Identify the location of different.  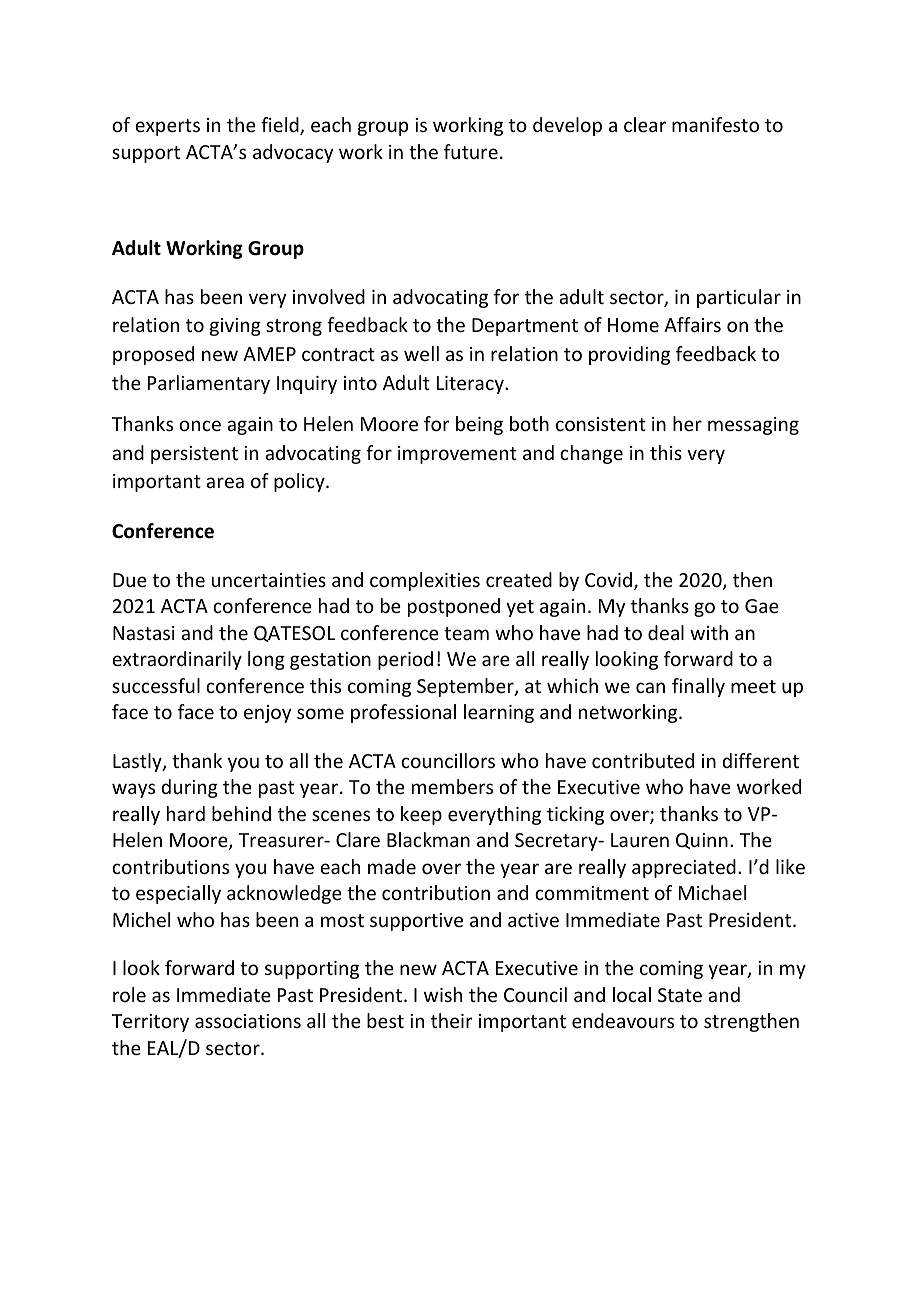
(760, 760).
